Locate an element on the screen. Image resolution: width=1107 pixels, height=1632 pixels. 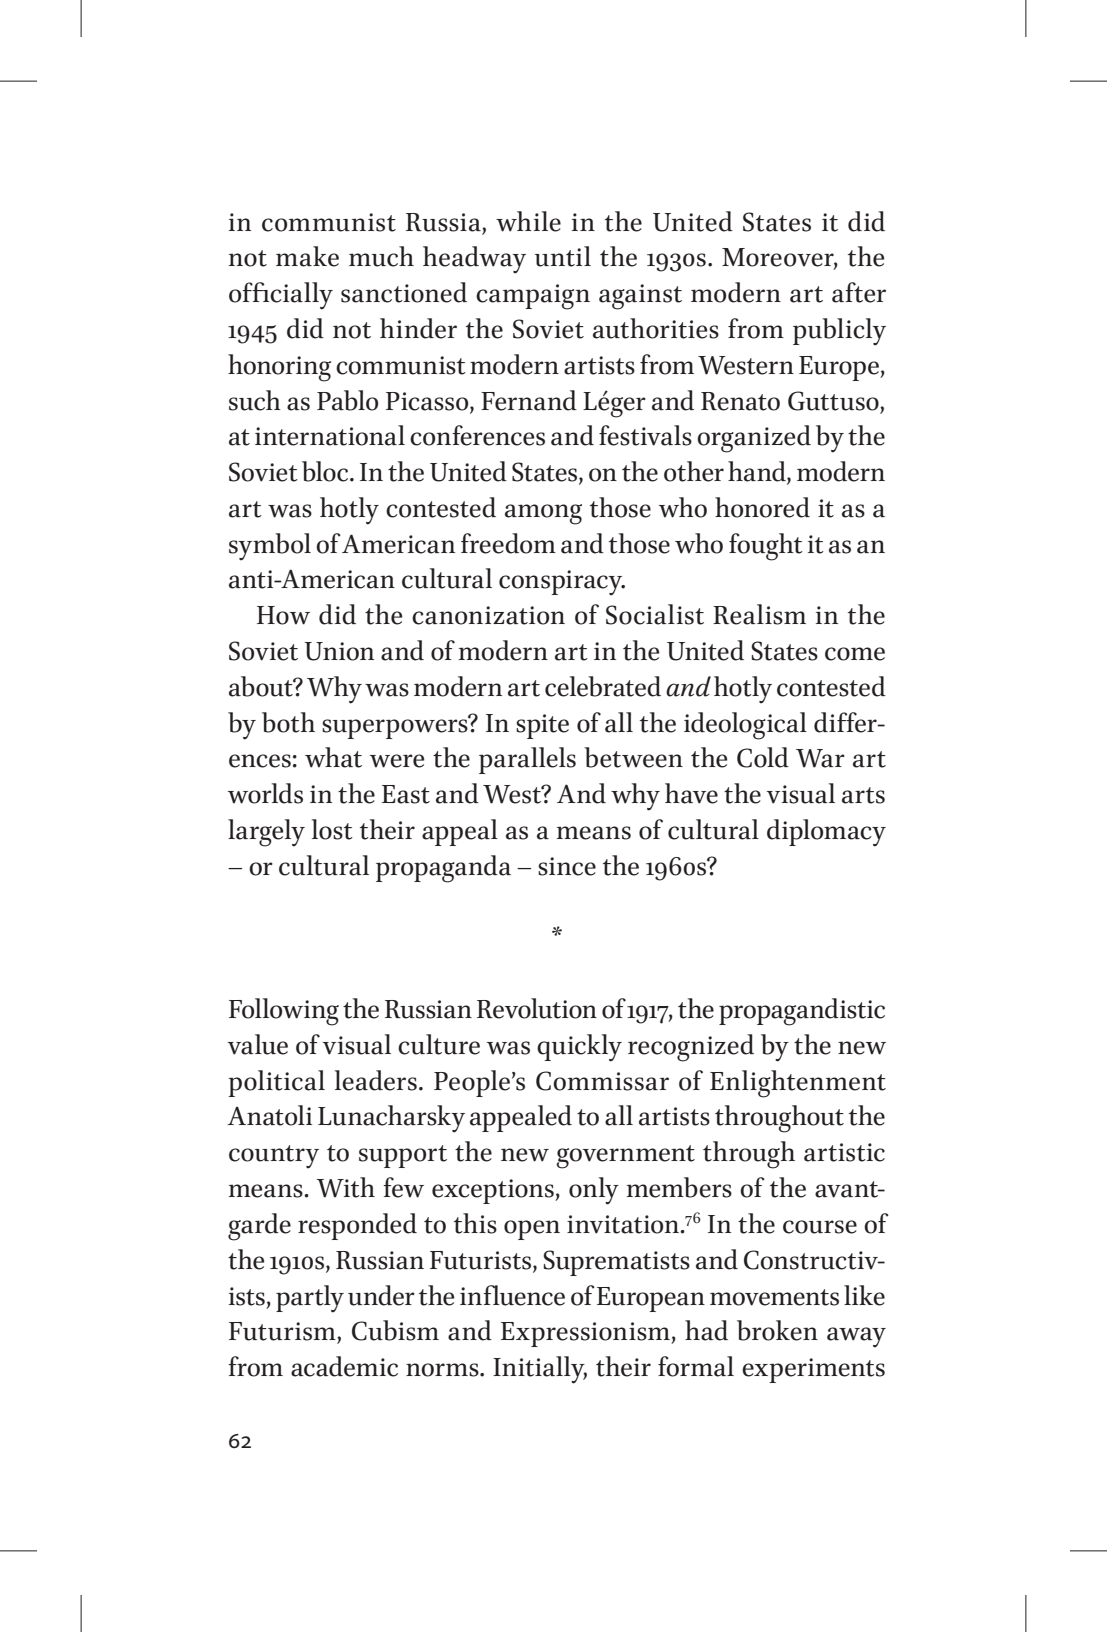
Enlightenment is located at coordinates (798, 1084).
